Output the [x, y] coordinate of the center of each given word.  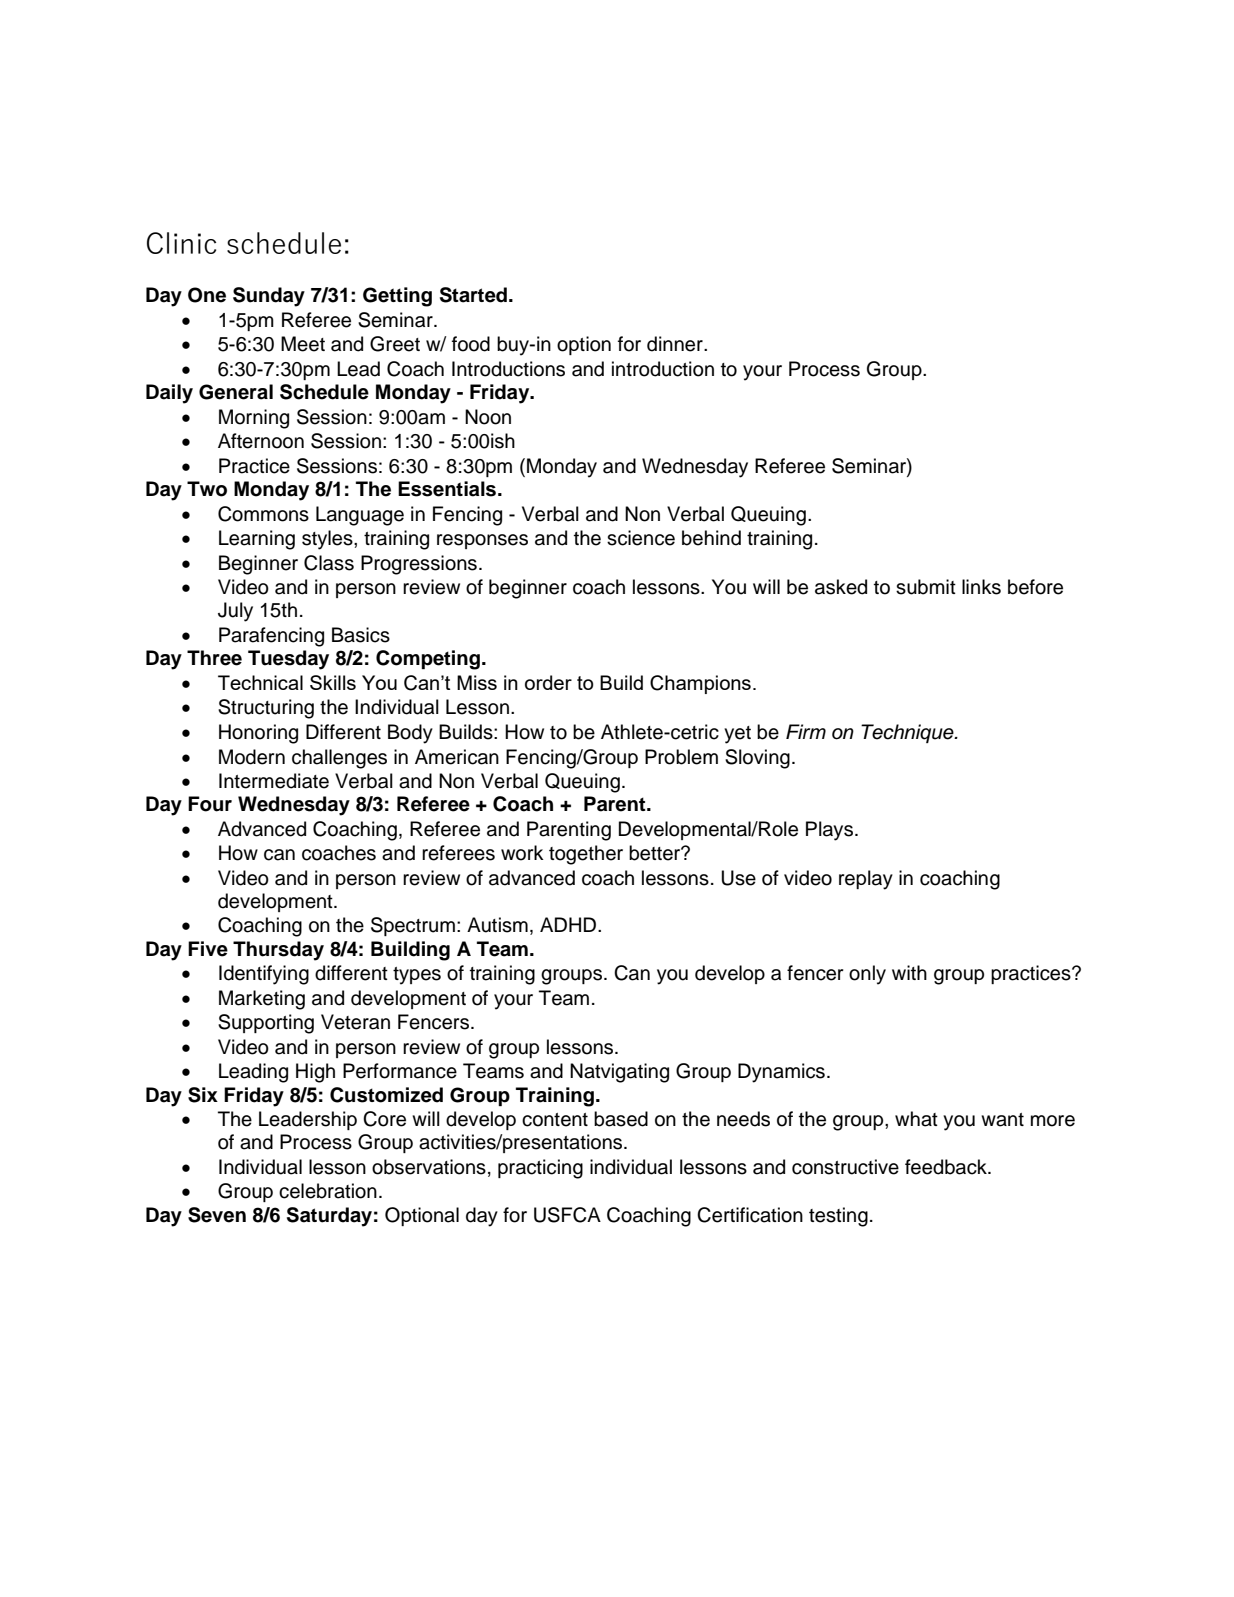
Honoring [258, 734]
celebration [328, 1191]
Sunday [269, 297]
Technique [908, 733]
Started [473, 295]
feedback [947, 1167]
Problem [681, 757]
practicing [540, 1169]
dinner [676, 344]
